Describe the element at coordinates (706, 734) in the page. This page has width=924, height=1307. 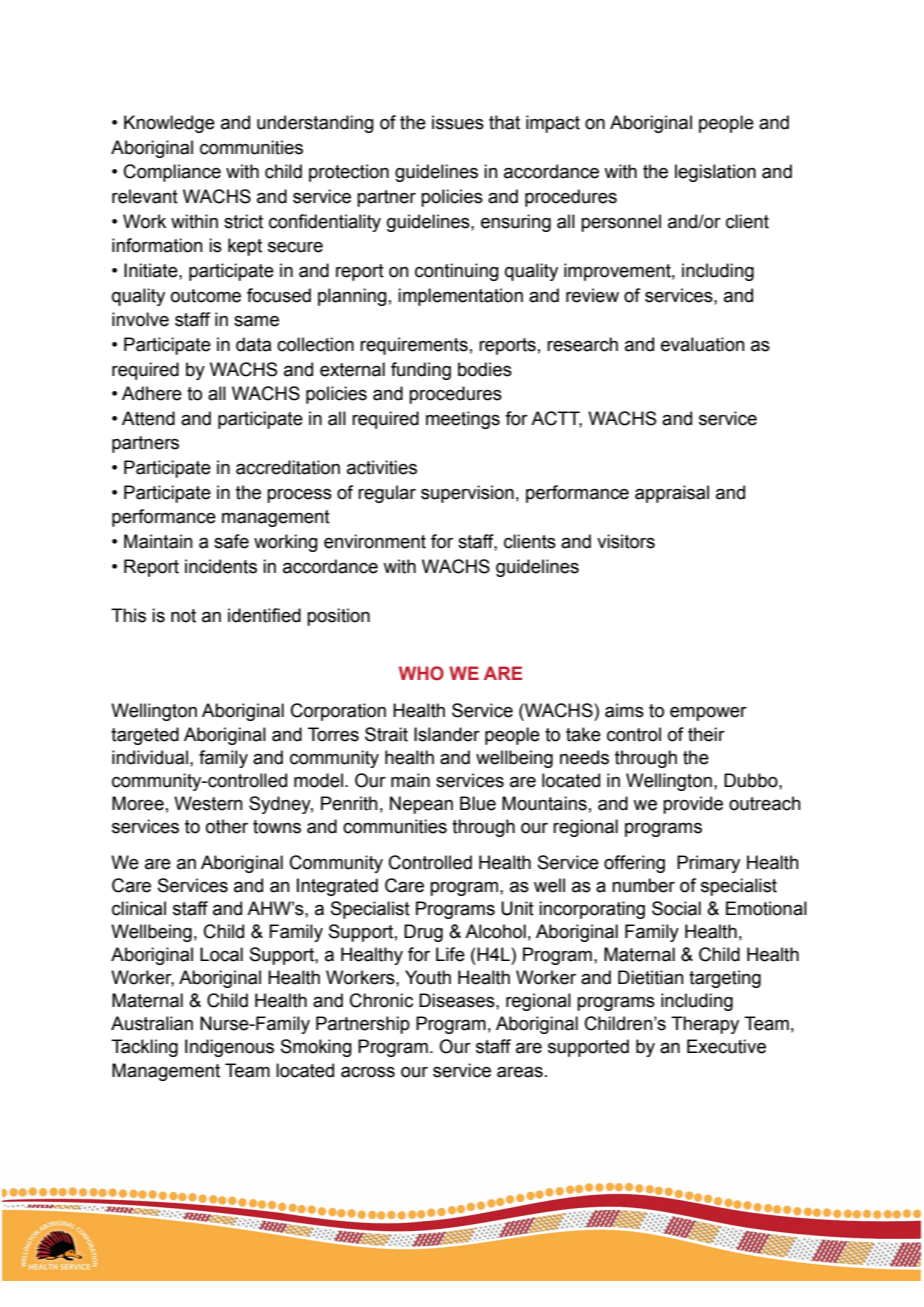
I see `their` at that location.
